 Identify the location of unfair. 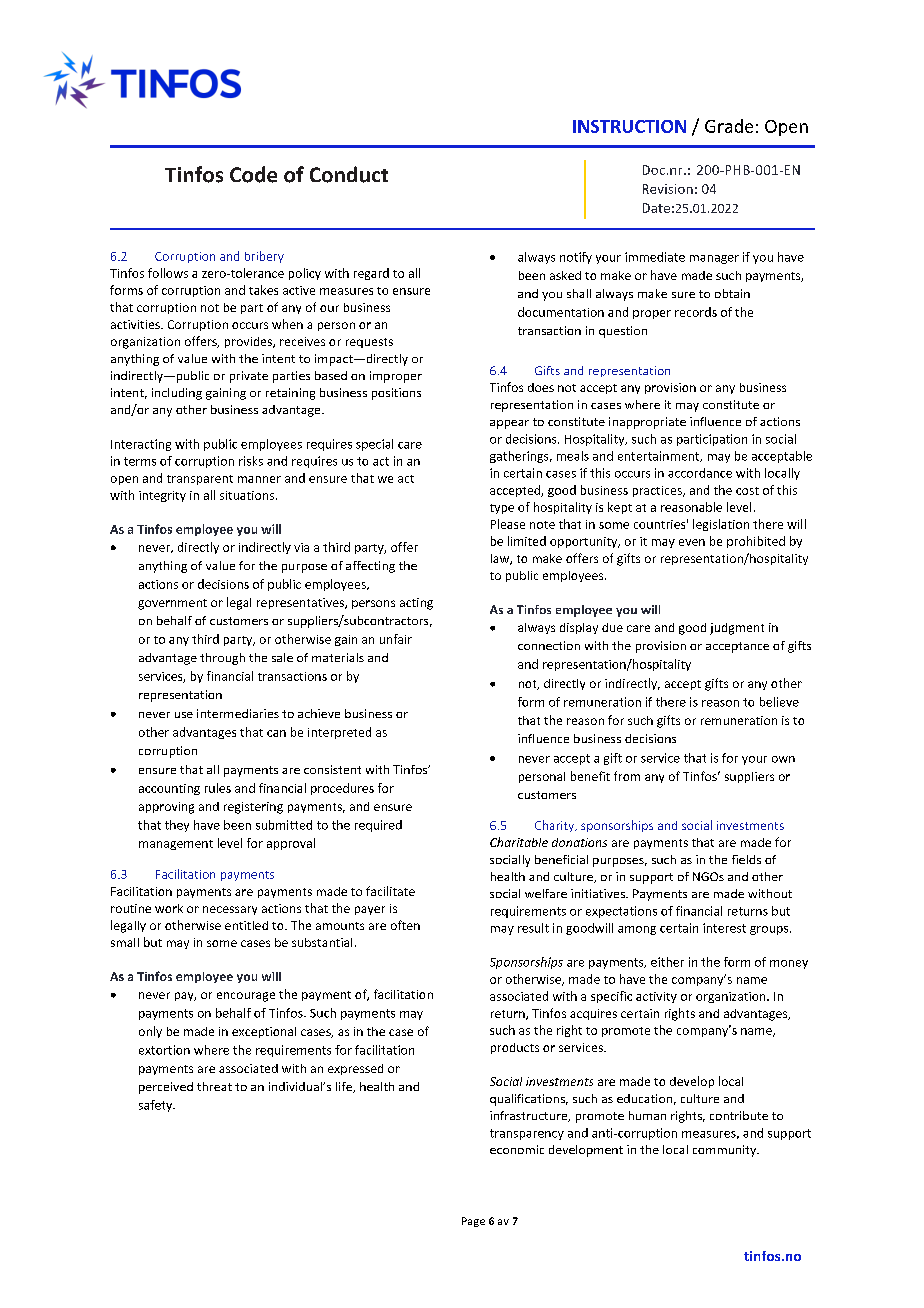
(396, 639).
